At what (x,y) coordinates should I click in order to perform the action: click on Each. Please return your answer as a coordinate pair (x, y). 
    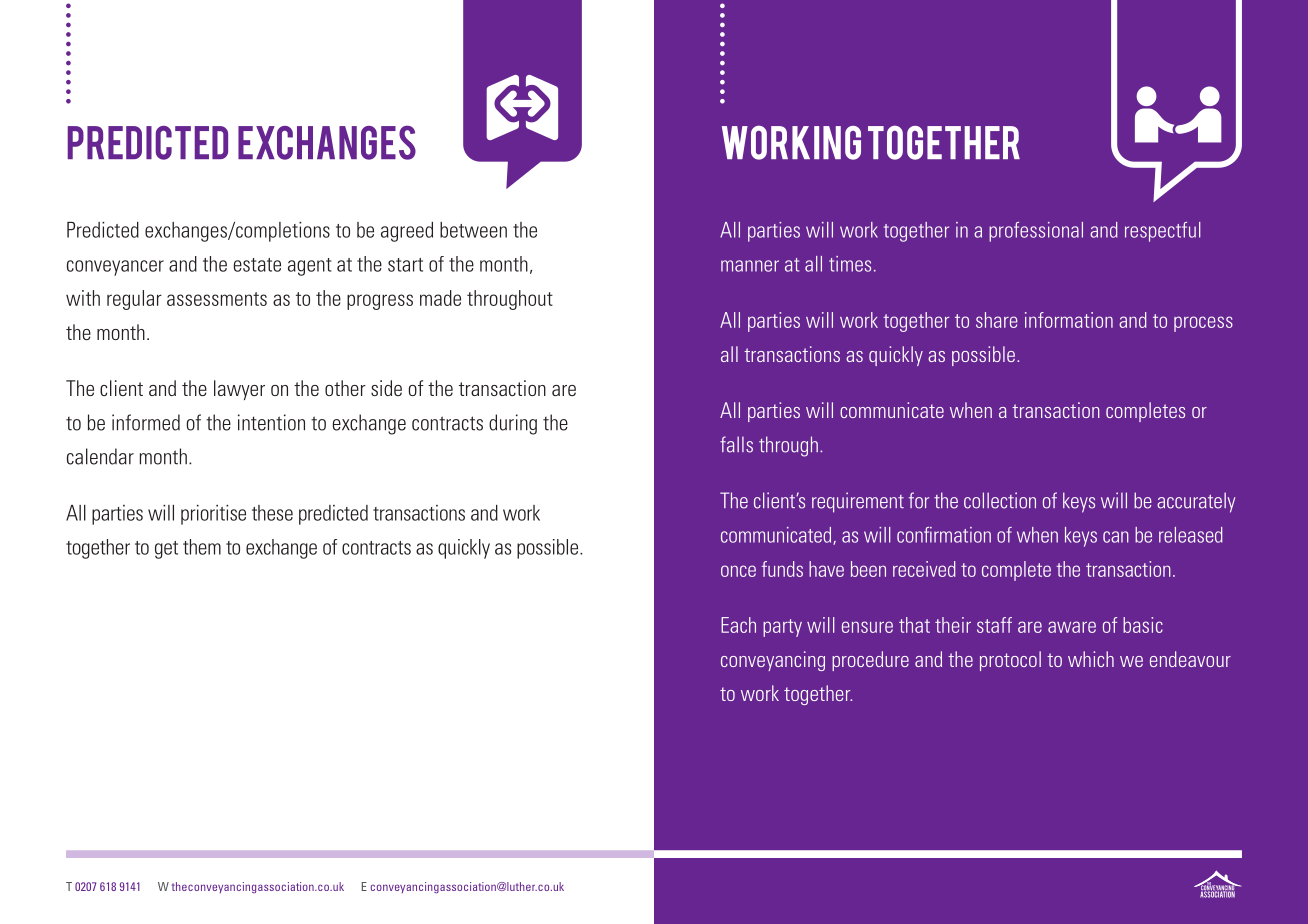
    Looking at the image, I should click on (738, 625).
